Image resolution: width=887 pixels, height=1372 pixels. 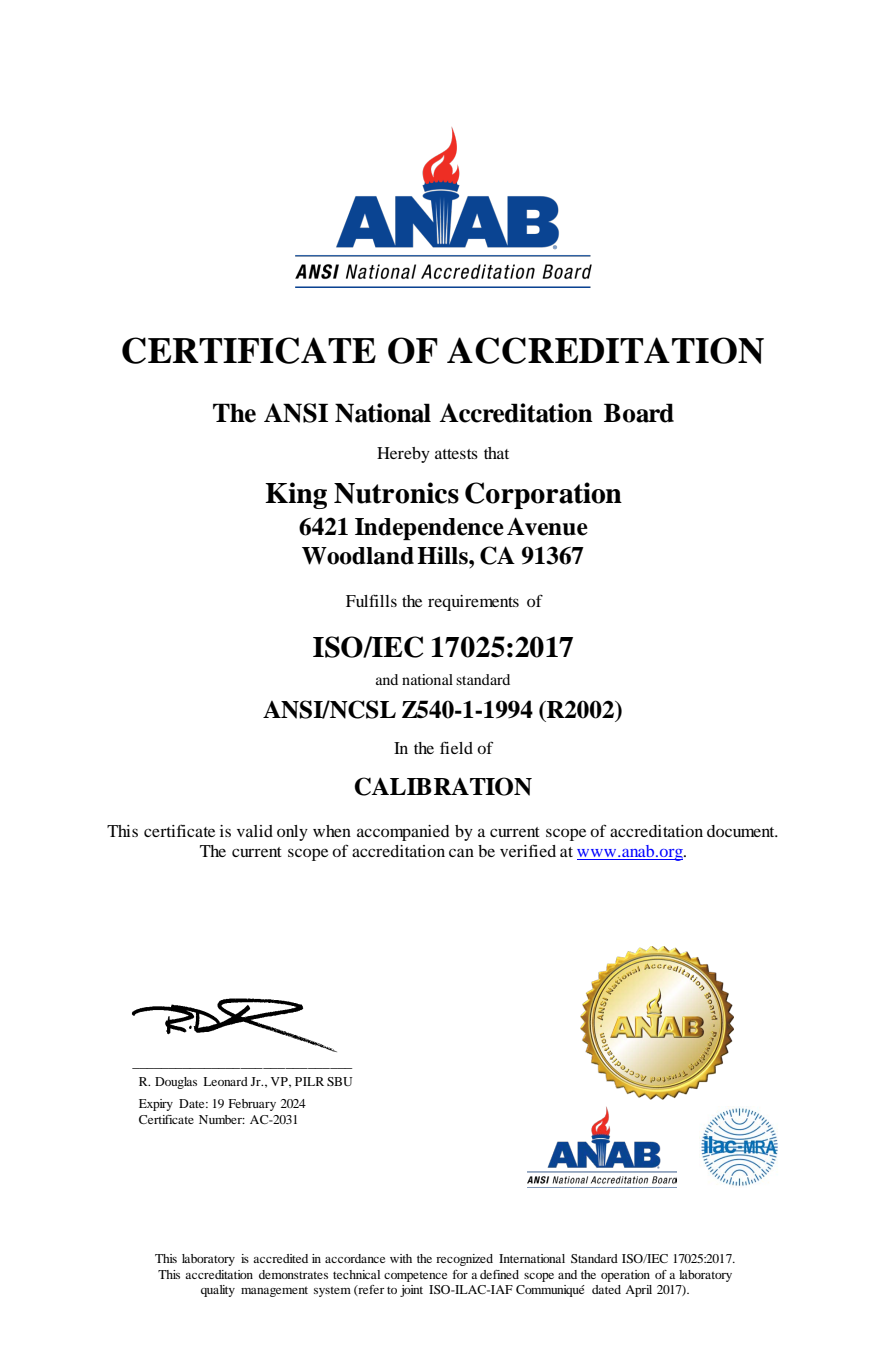 What do you see at coordinates (742, 831) in the image?
I see `document` at bounding box center [742, 831].
